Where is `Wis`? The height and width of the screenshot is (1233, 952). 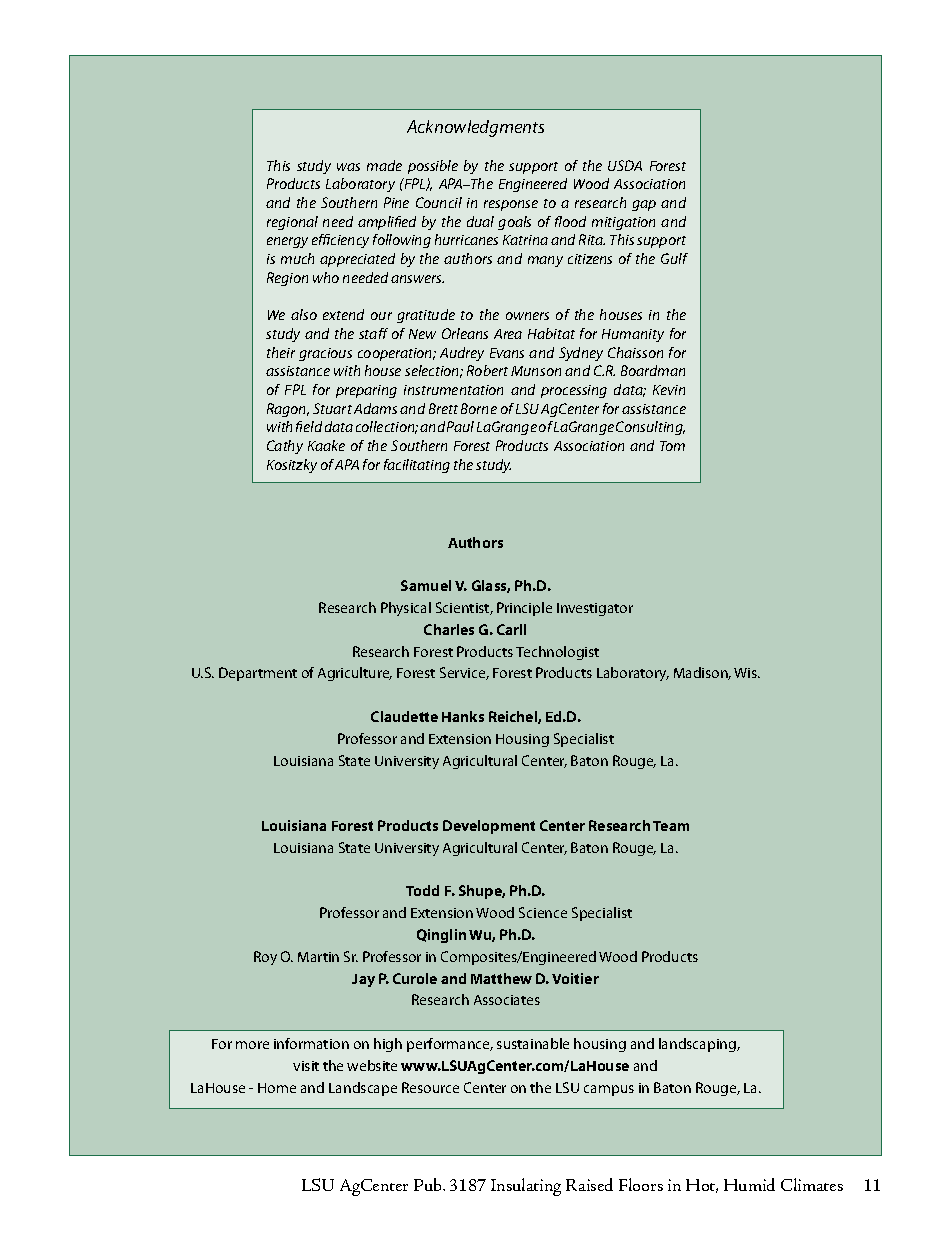
Wis is located at coordinates (746, 673).
